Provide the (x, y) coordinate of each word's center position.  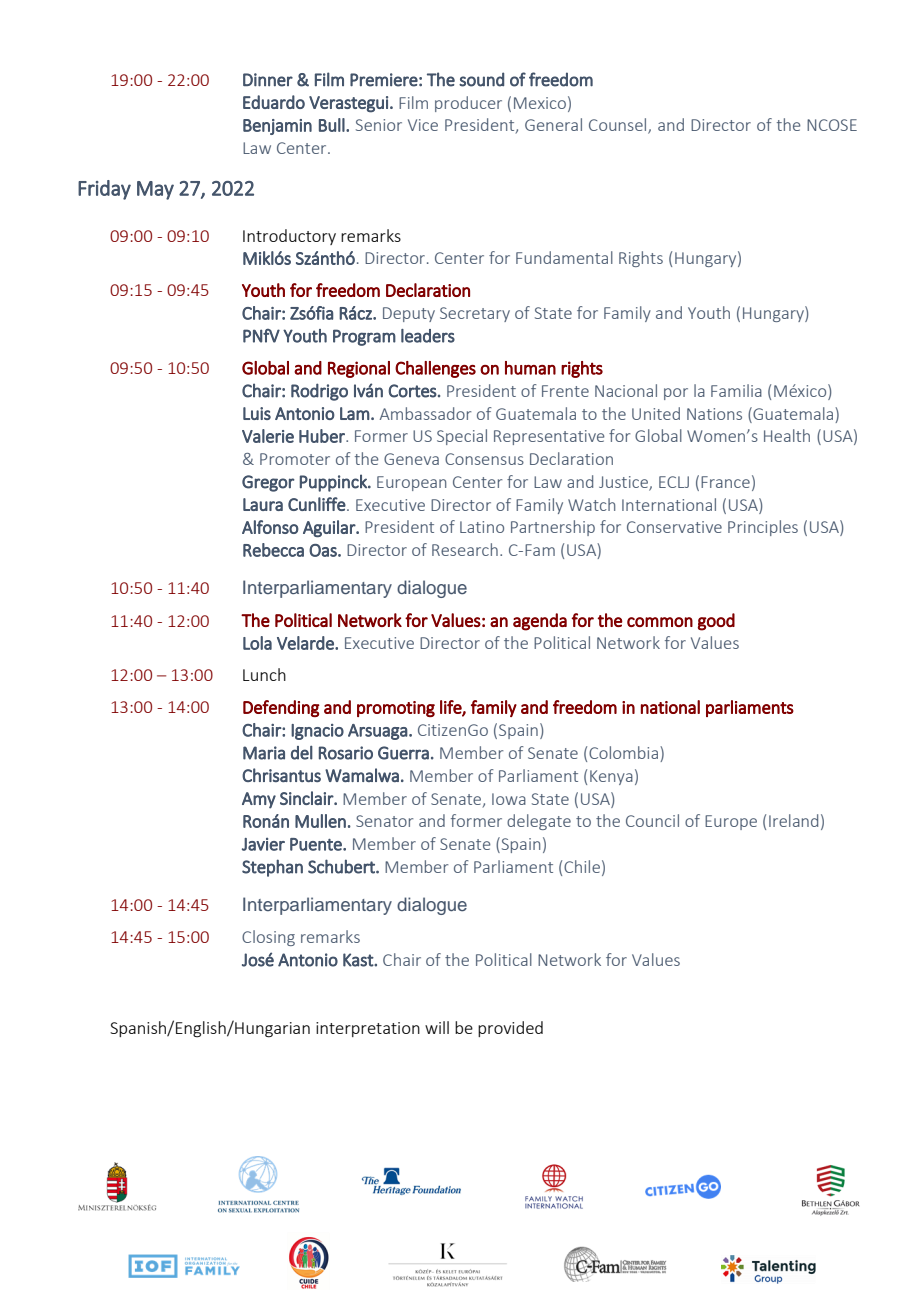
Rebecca (273, 550)
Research (465, 549)
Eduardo (274, 102)
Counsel (619, 126)
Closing (268, 938)
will (437, 1027)
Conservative (674, 527)
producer (468, 104)
